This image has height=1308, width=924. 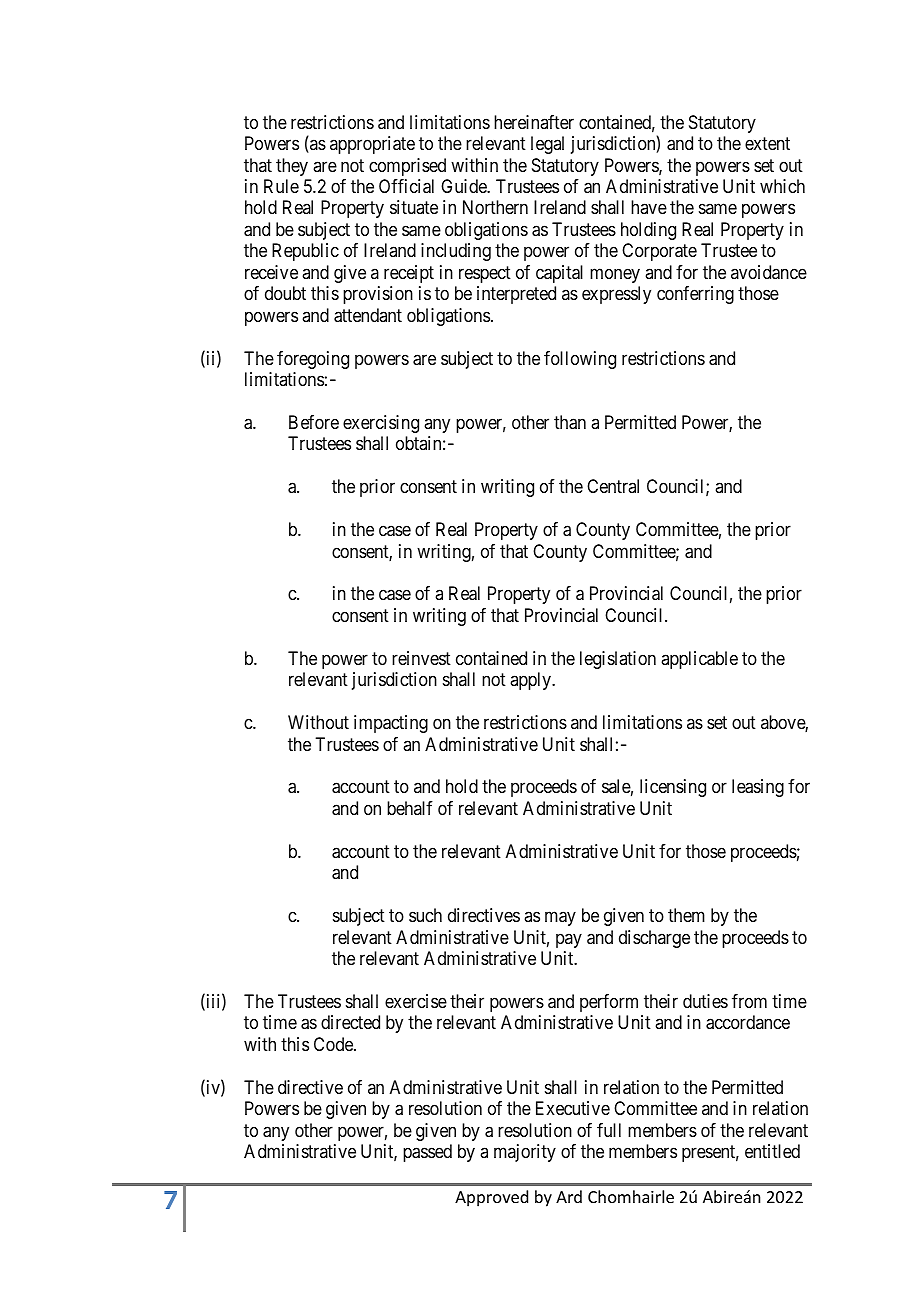 What do you see at coordinates (613, 486) in the image?
I see `Central` at bounding box center [613, 486].
